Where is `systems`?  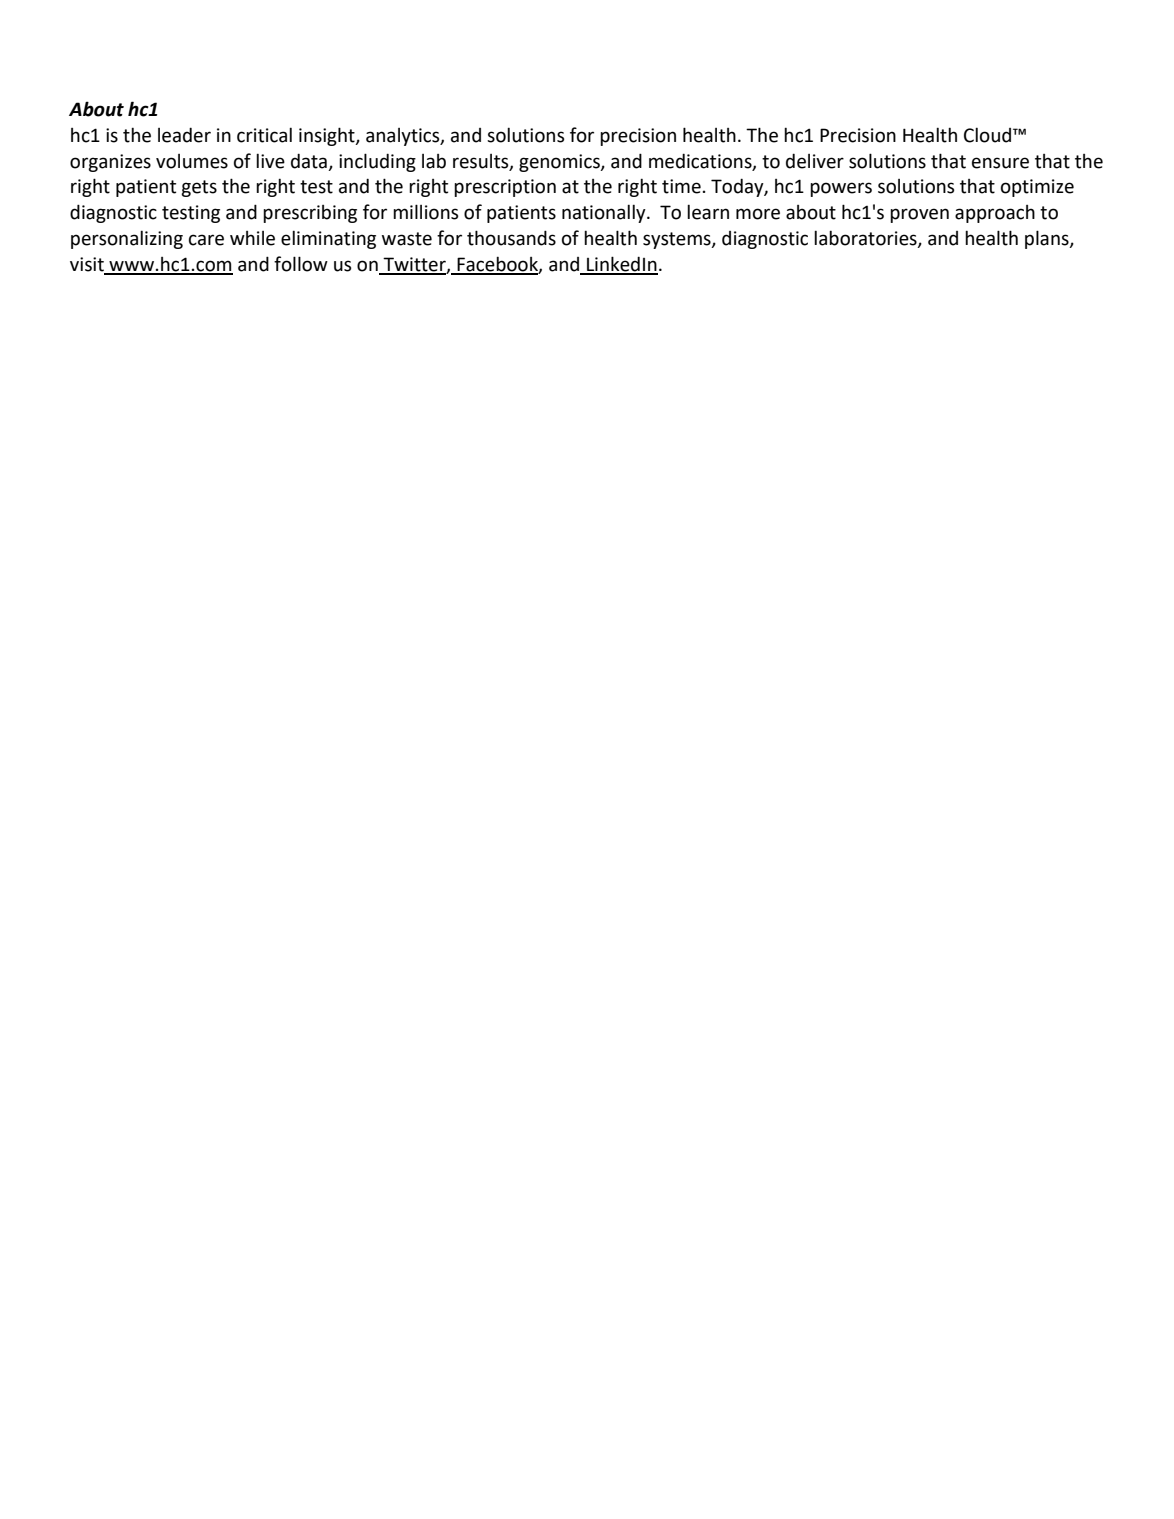
systems is located at coordinates (678, 240).
